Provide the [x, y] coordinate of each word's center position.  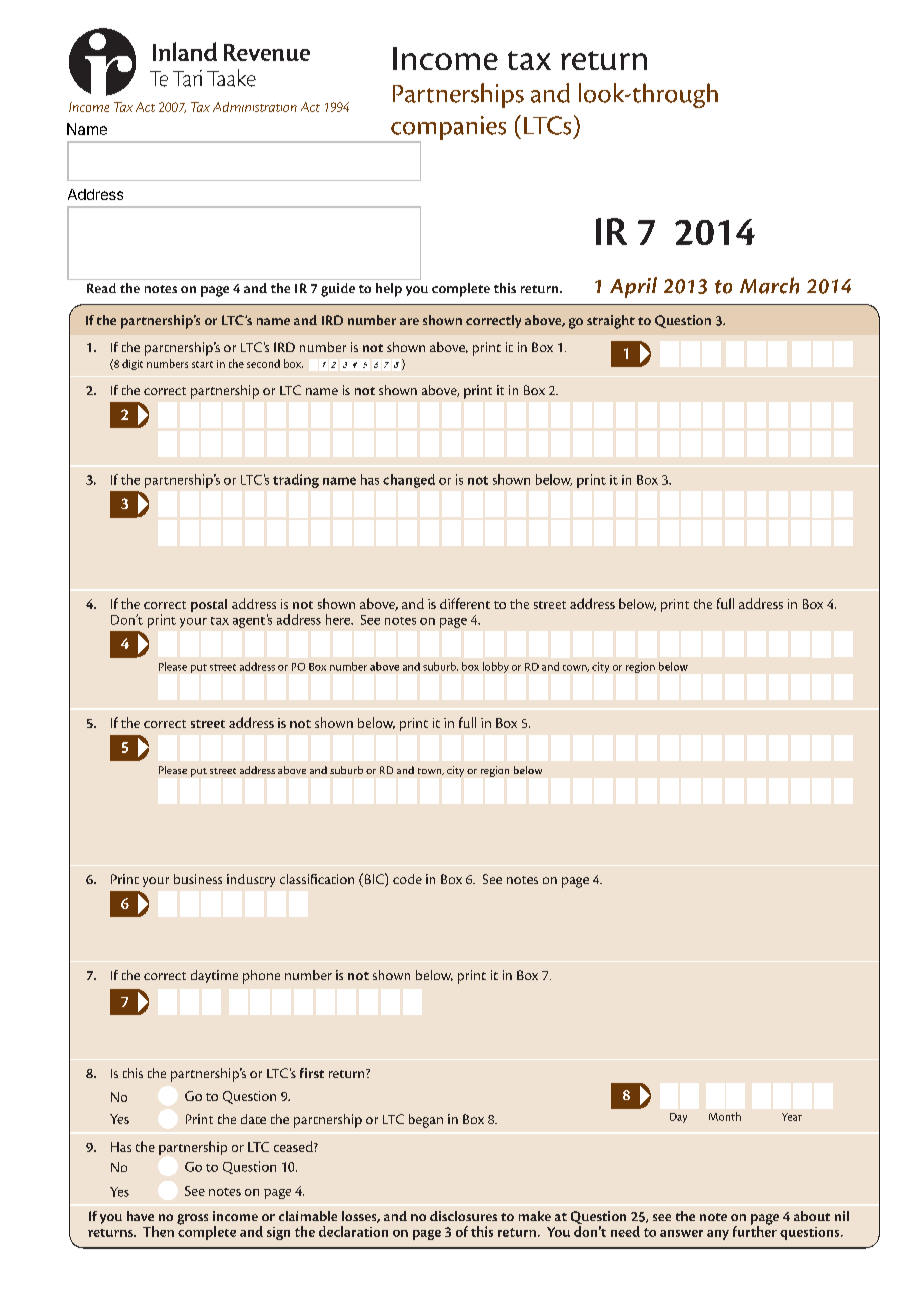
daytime [214, 976]
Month [725, 1116]
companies [447, 129]
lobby [496, 667]
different [465, 603]
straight [611, 322]
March [769, 285]
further [755, 1230]
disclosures [463, 1216]
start [202, 364]
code [407, 879]
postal [209, 605]
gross [192, 1219]
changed [409, 481]
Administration [255, 107]
